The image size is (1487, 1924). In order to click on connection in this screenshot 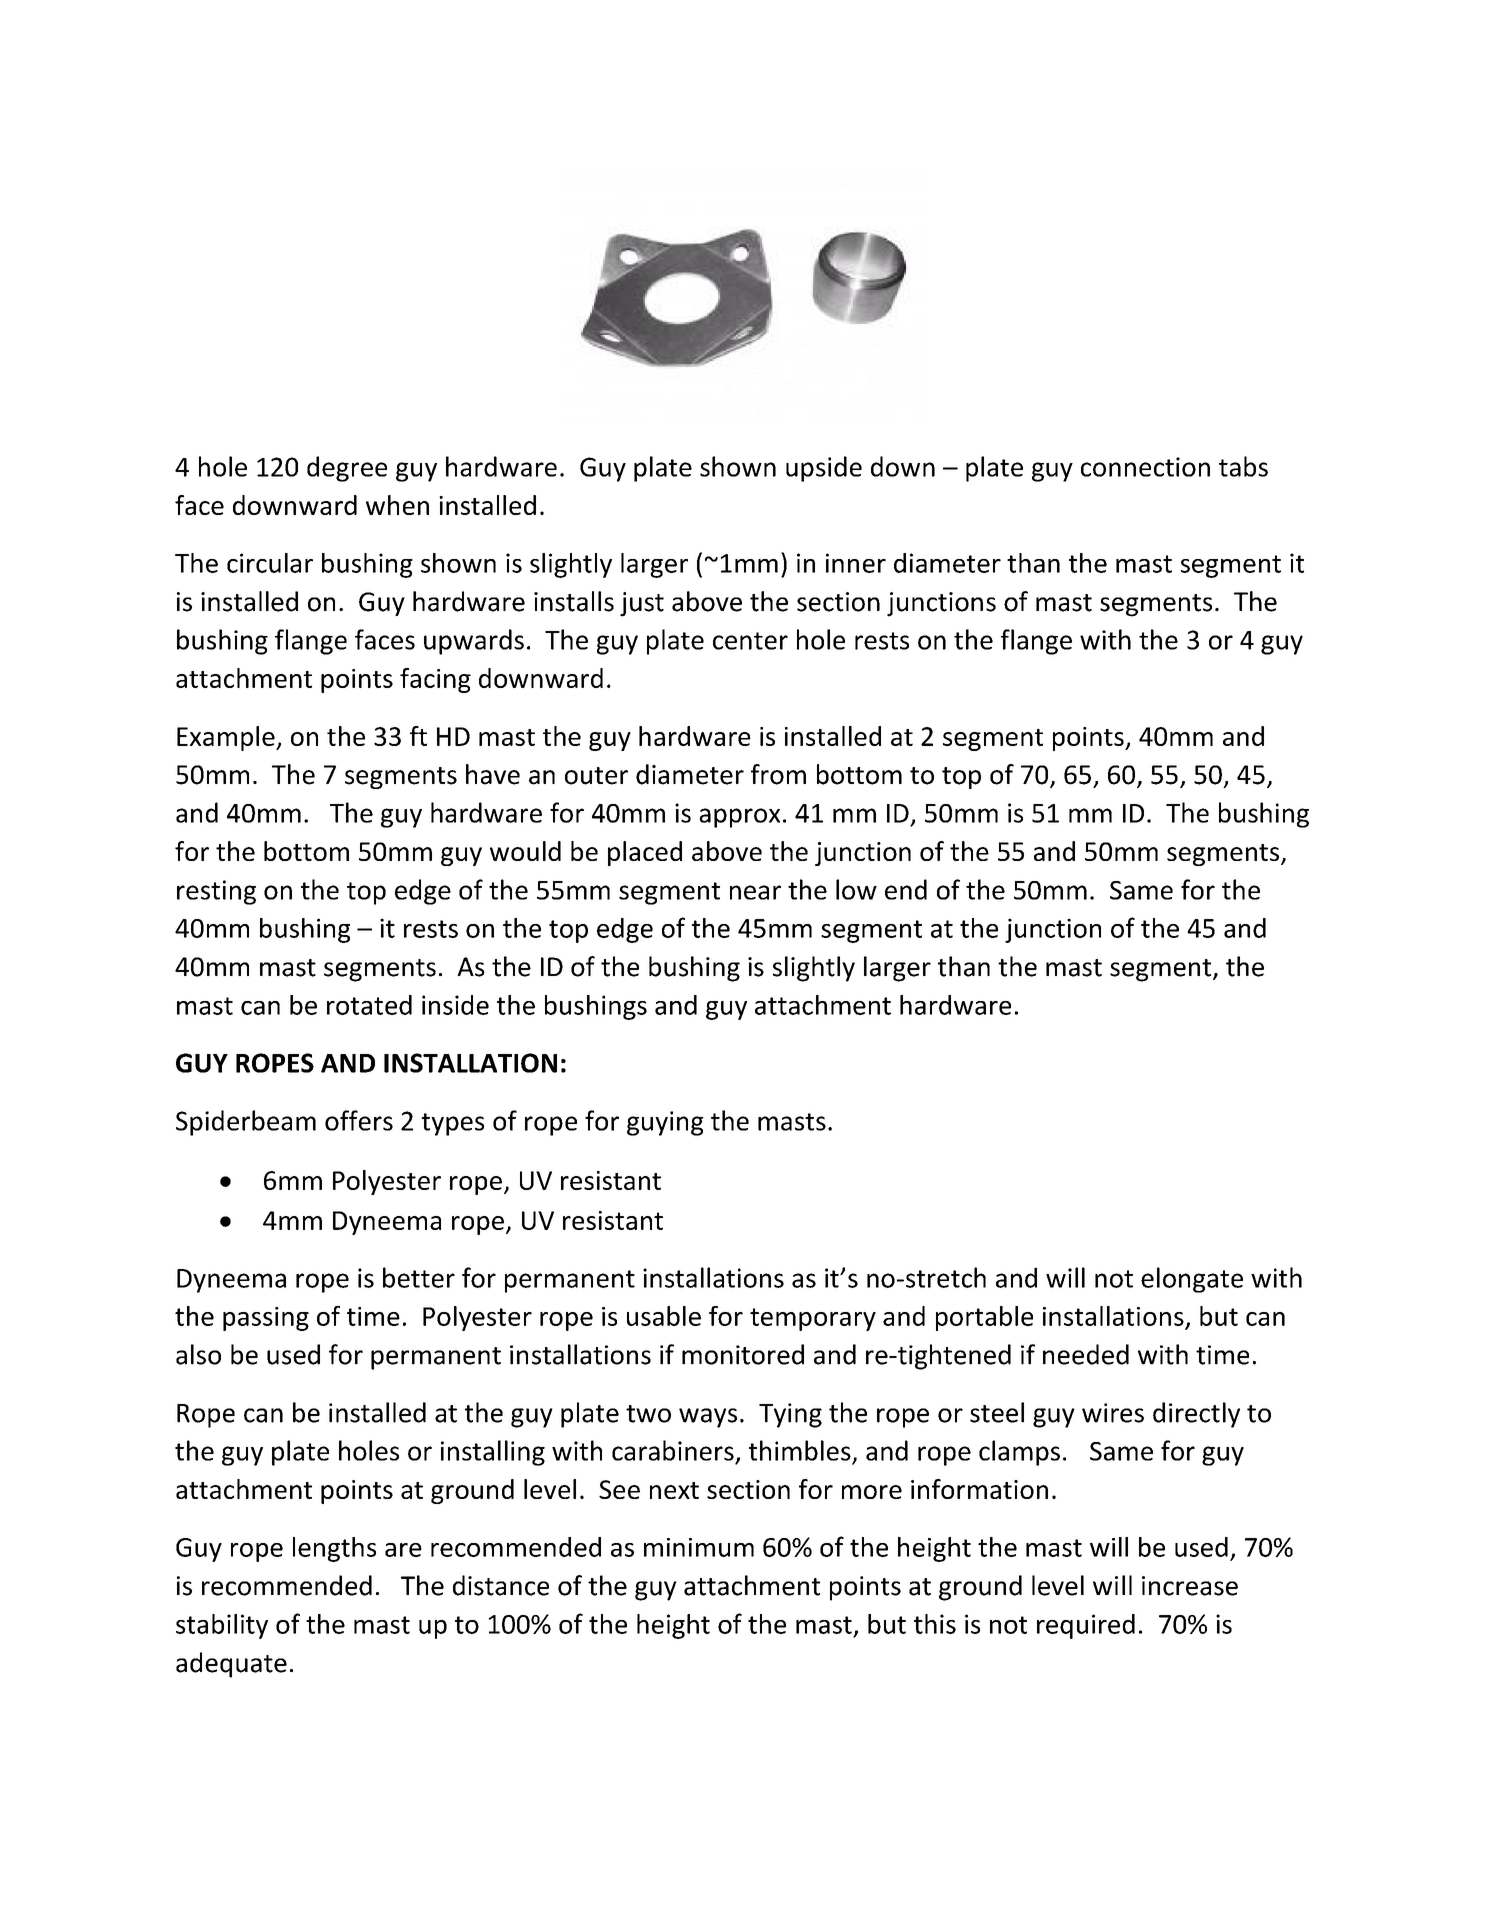, I will do `click(1145, 467)`.
